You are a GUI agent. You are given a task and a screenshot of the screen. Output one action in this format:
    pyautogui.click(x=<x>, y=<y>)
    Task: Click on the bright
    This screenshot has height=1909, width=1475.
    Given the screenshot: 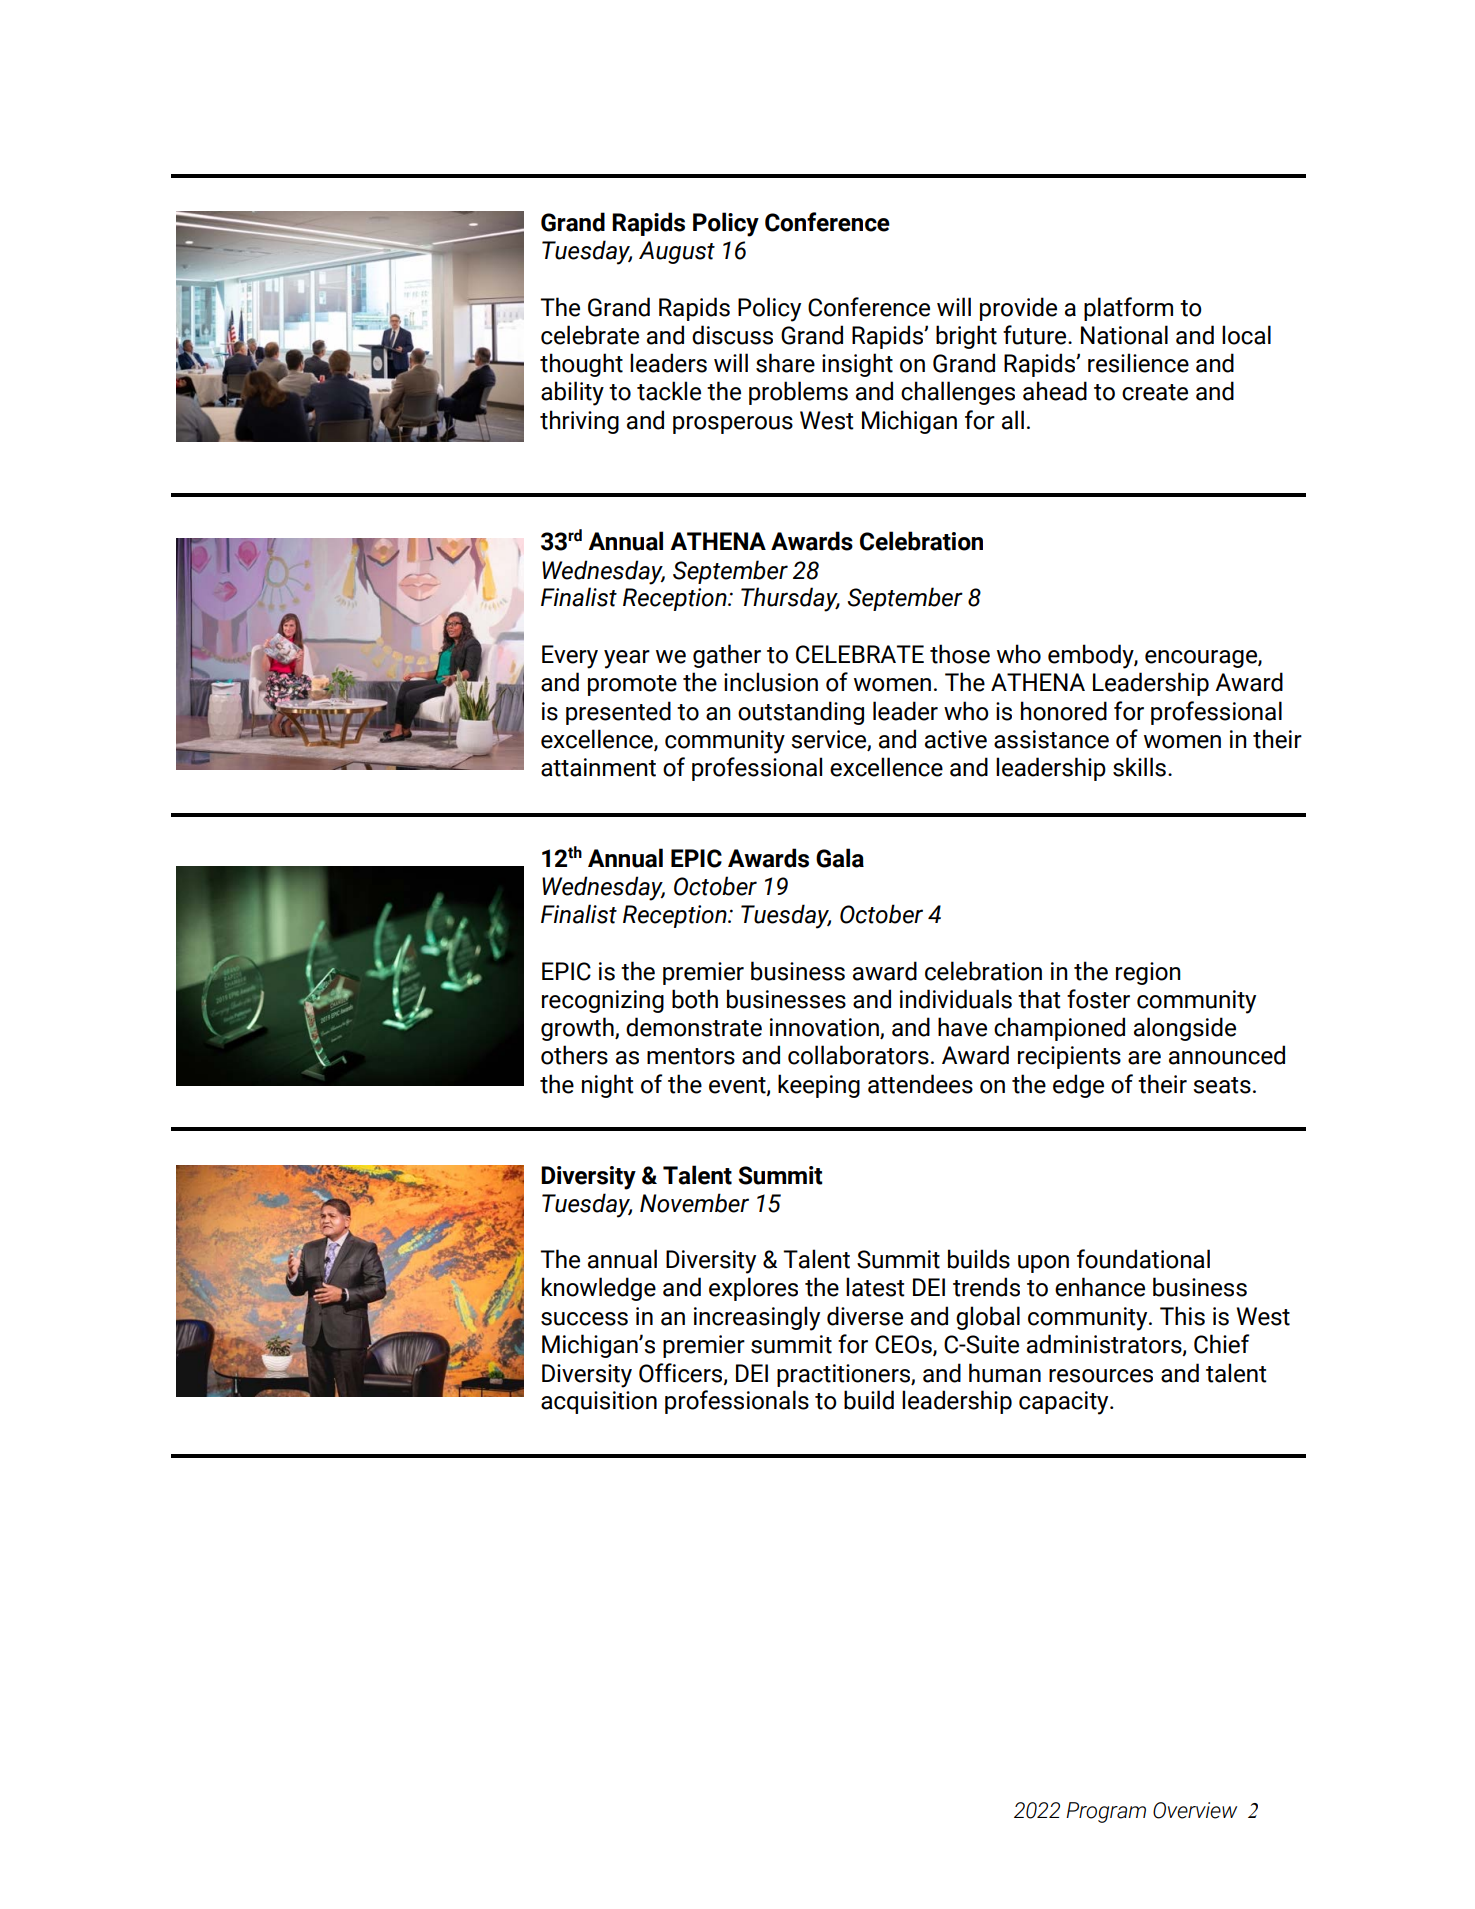 What is the action you would take?
    pyautogui.click(x=966, y=337)
